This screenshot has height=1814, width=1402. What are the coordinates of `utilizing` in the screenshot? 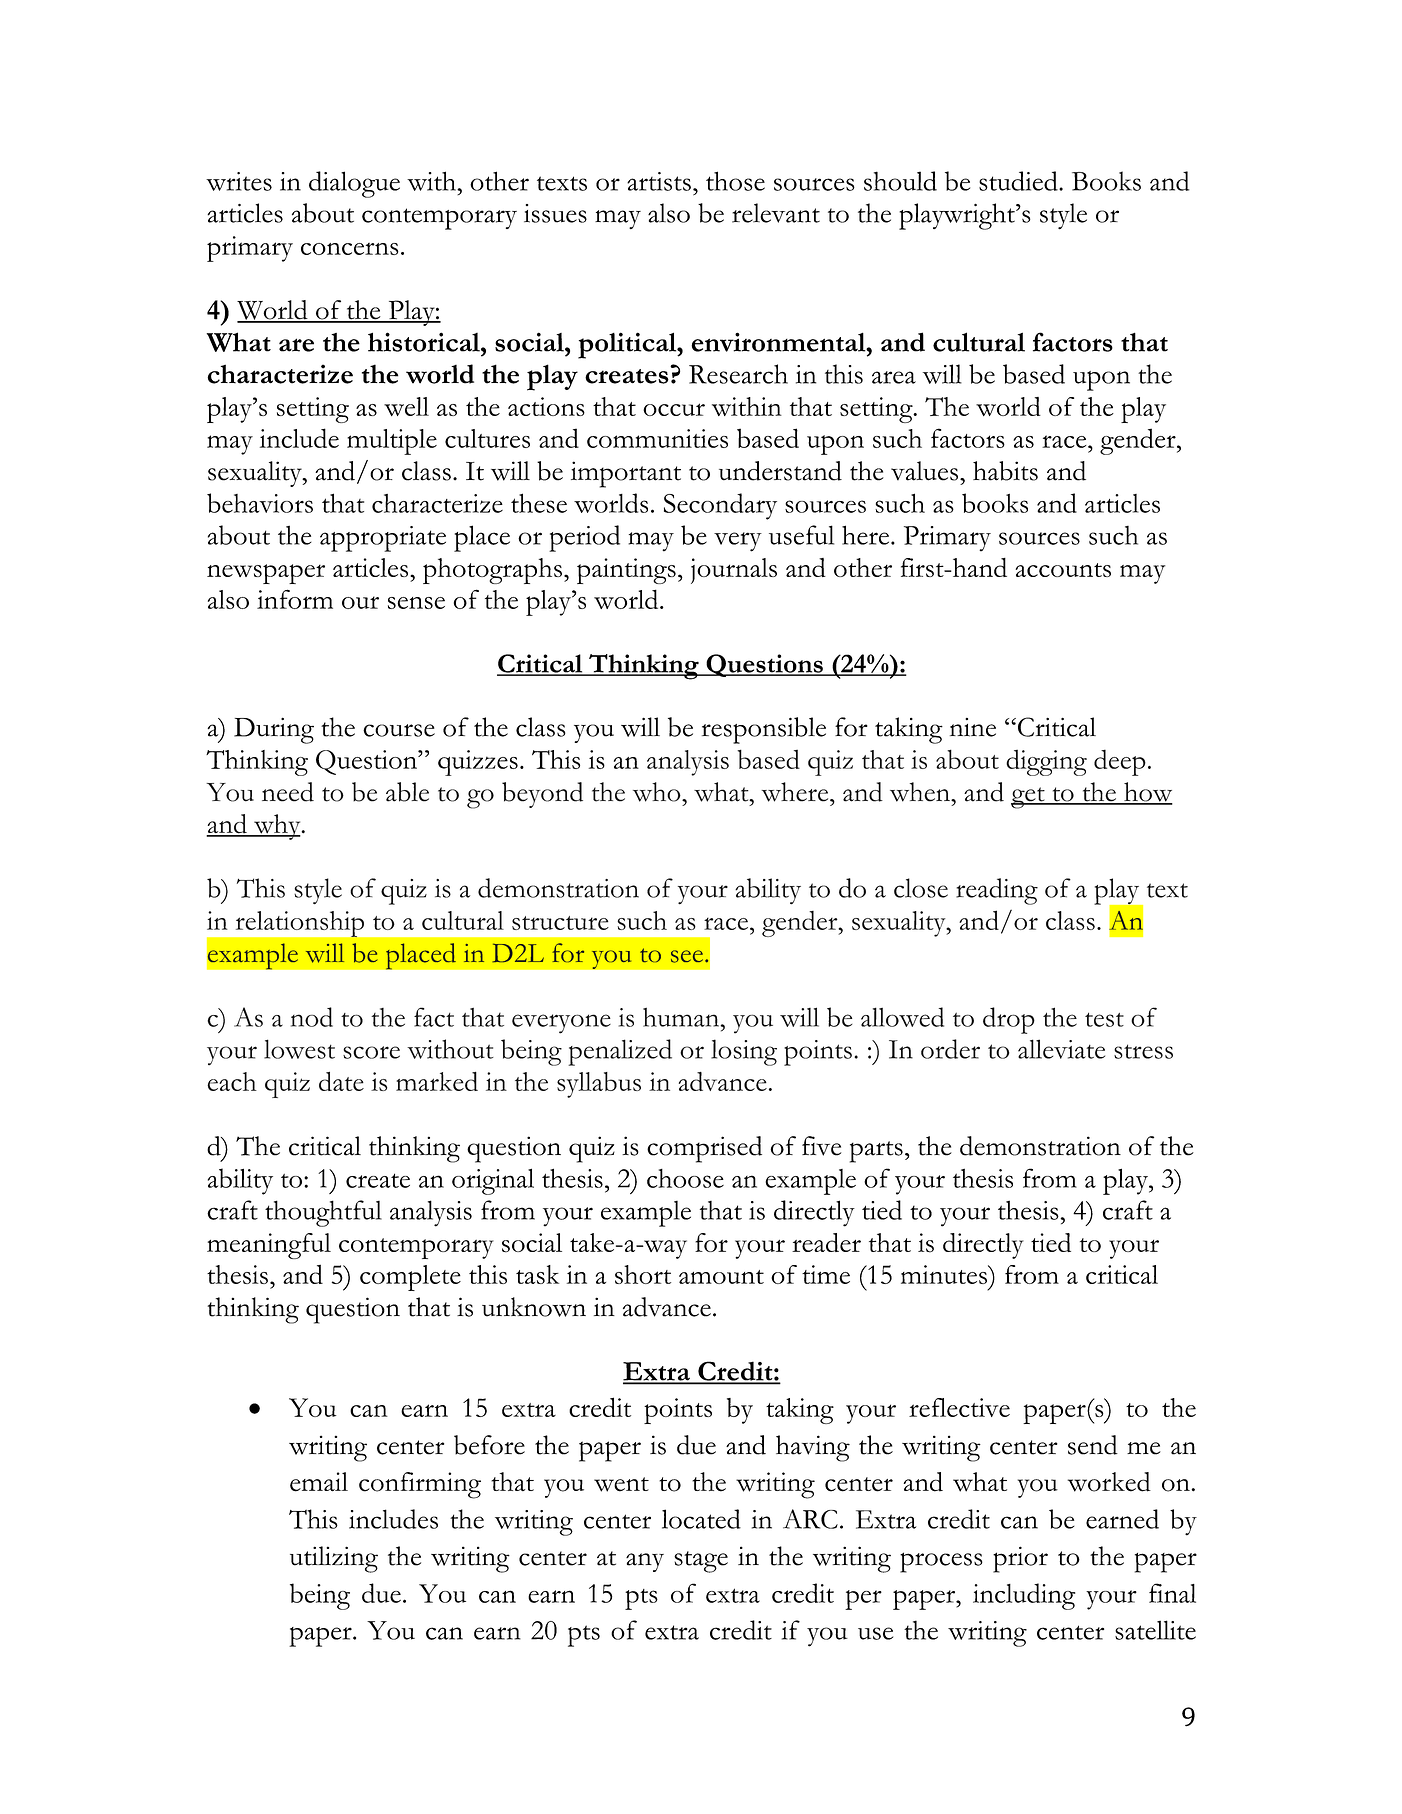 It's located at (334, 1559).
